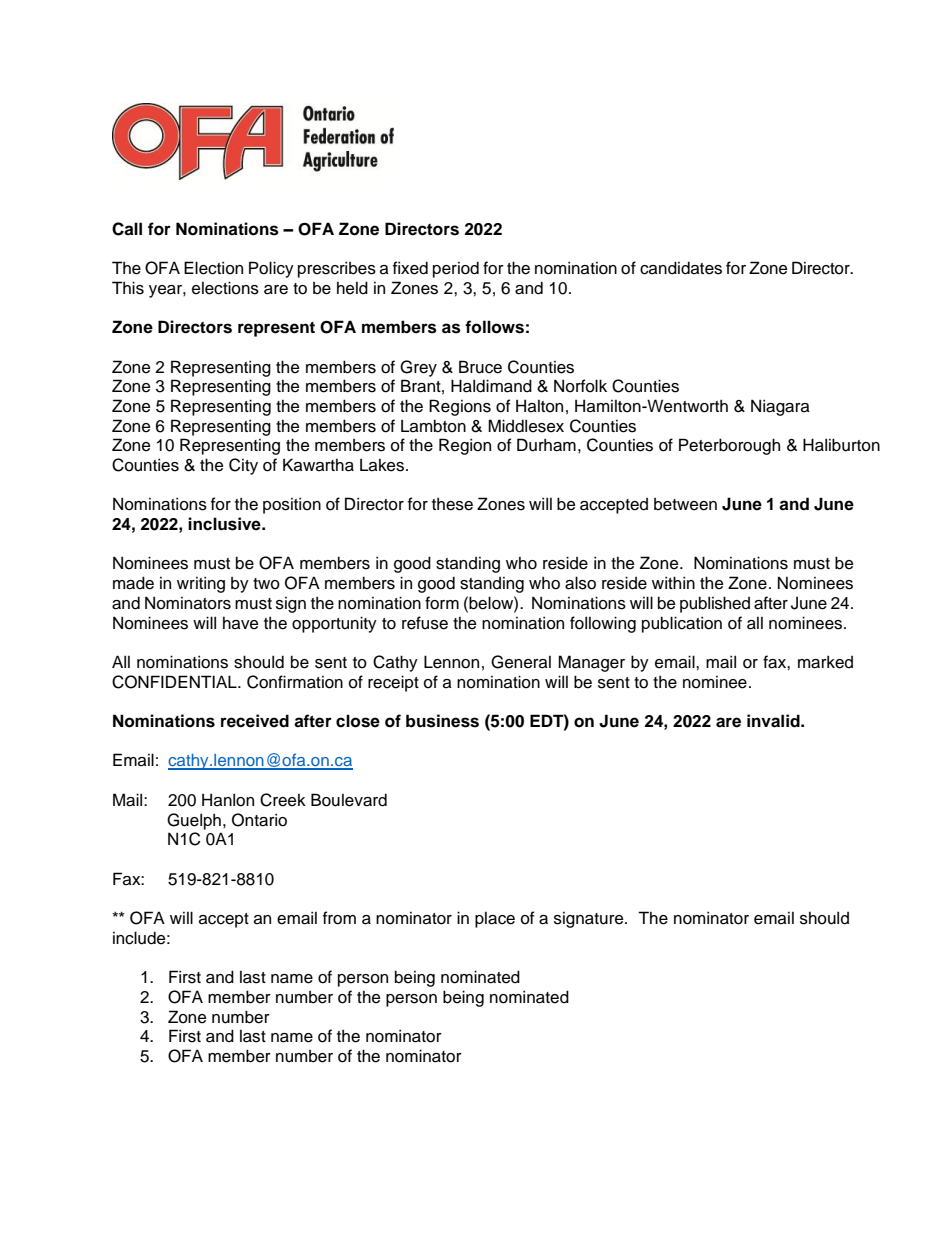 The width and height of the document is (952, 1233). I want to click on from, so click(339, 918).
